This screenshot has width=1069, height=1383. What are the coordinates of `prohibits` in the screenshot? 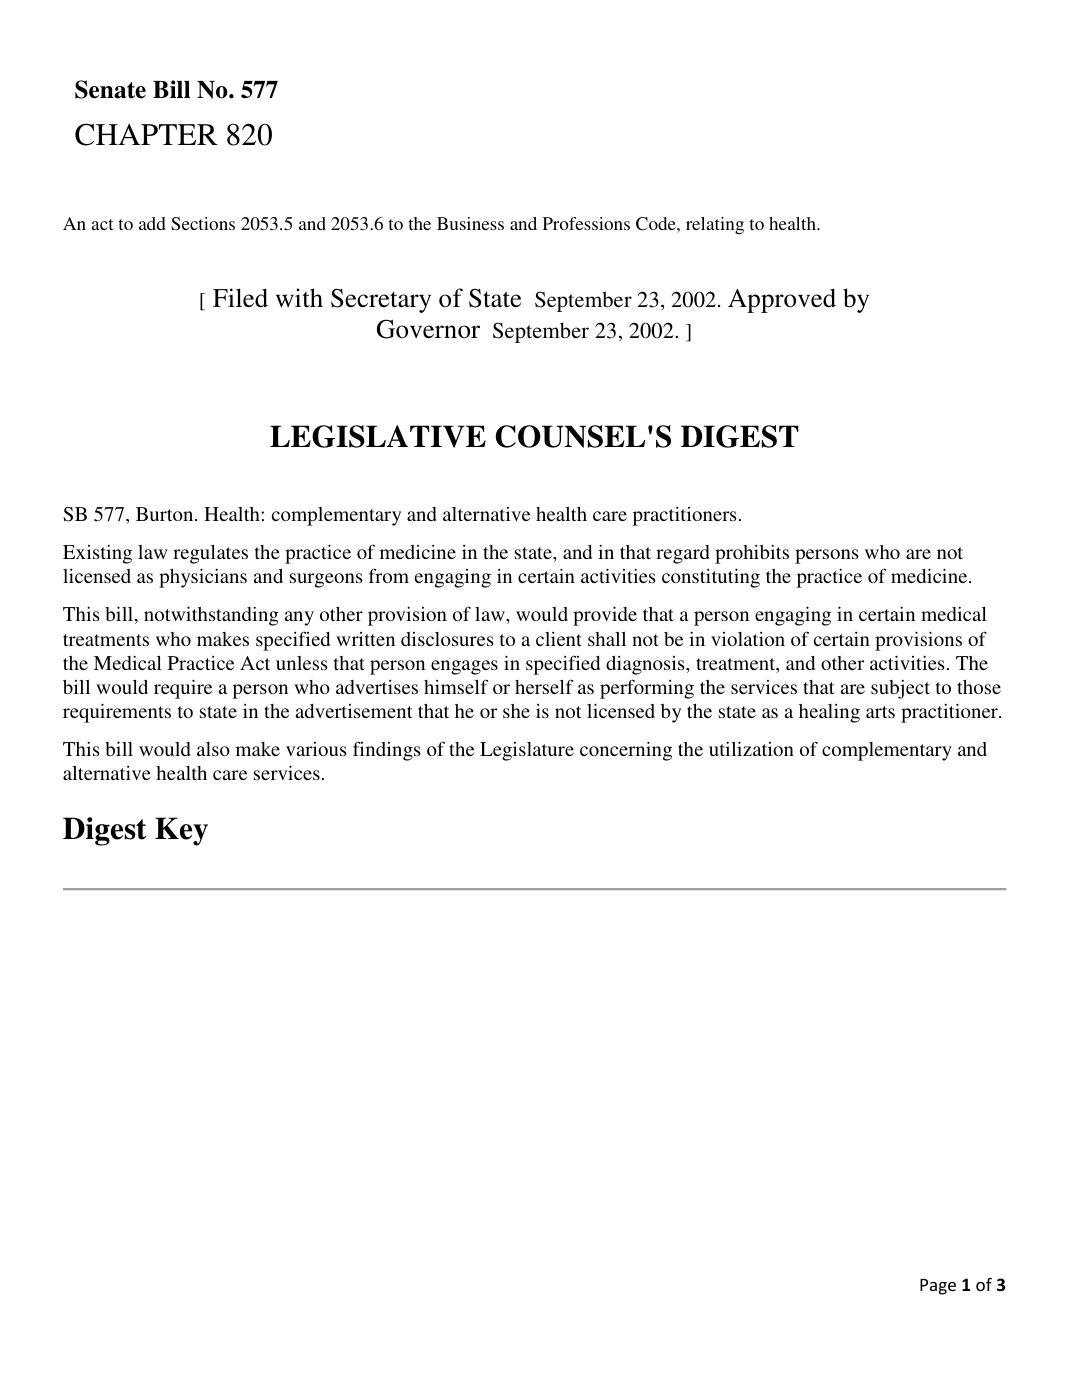 It's located at (752, 554).
